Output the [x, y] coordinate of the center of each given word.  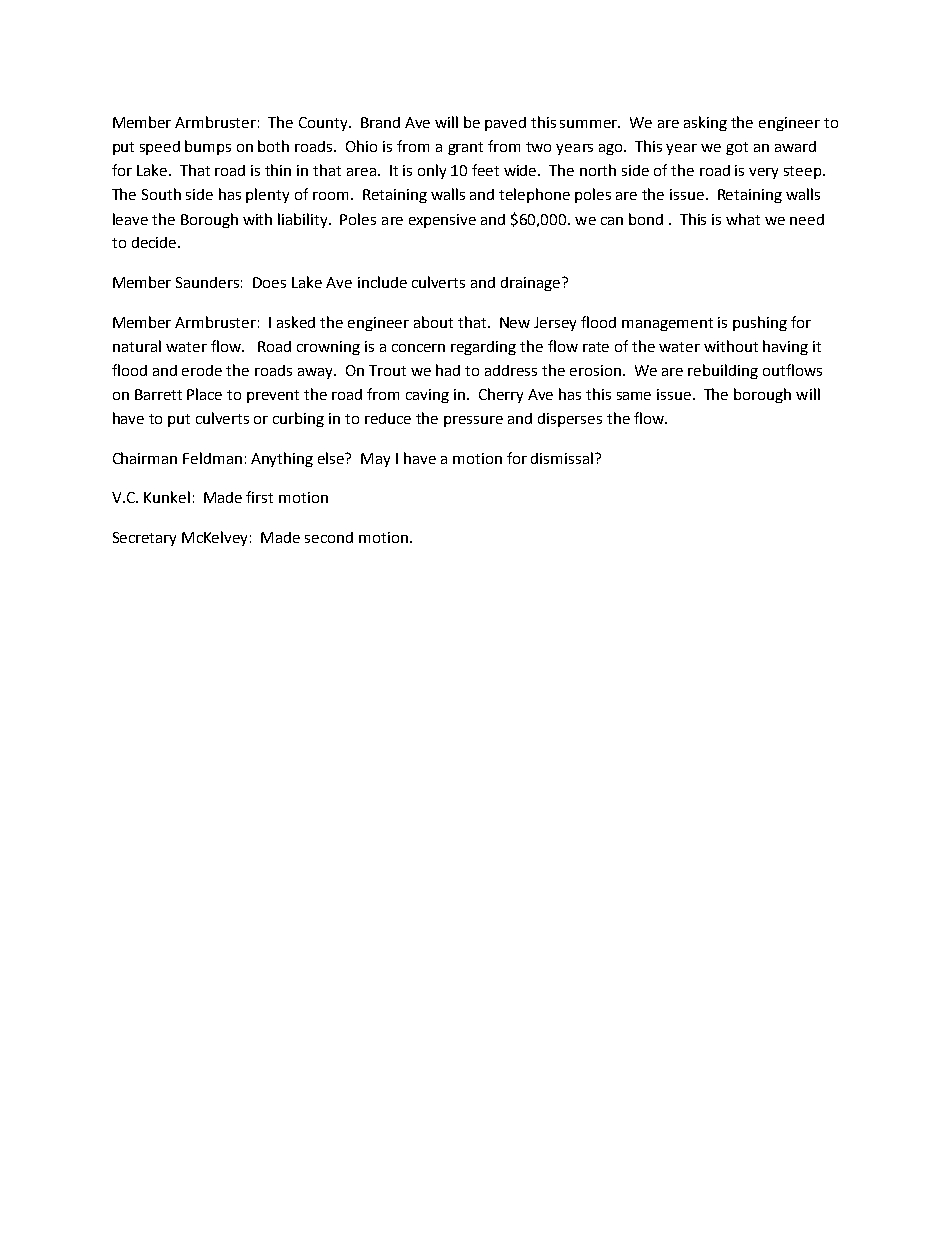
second [329, 537]
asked [296, 322]
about [433, 322]
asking [705, 123]
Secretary [144, 539]
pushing [760, 323]
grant [465, 148]
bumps [208, 147]
